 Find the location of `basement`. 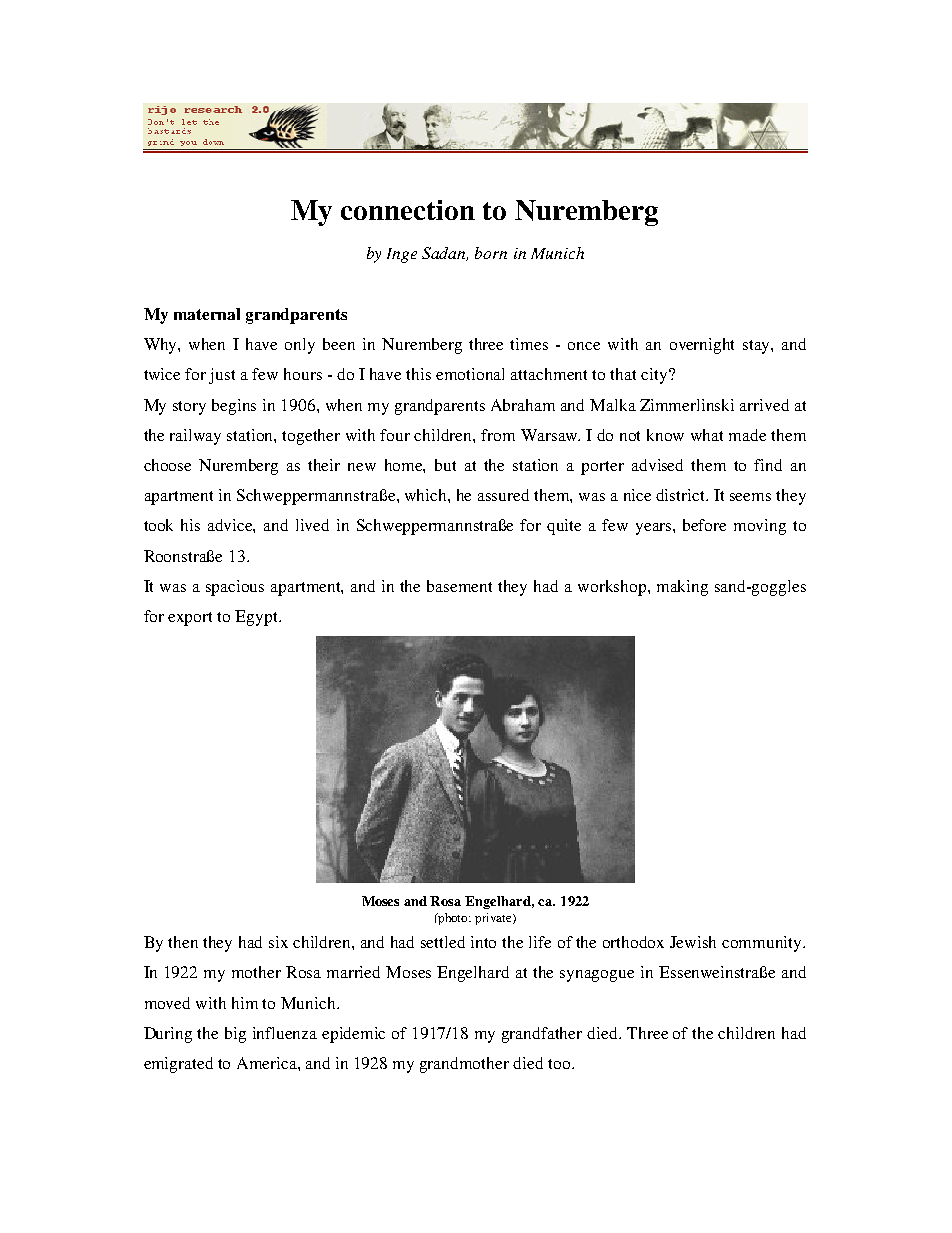

basement is located at coordinates (459, 586).
